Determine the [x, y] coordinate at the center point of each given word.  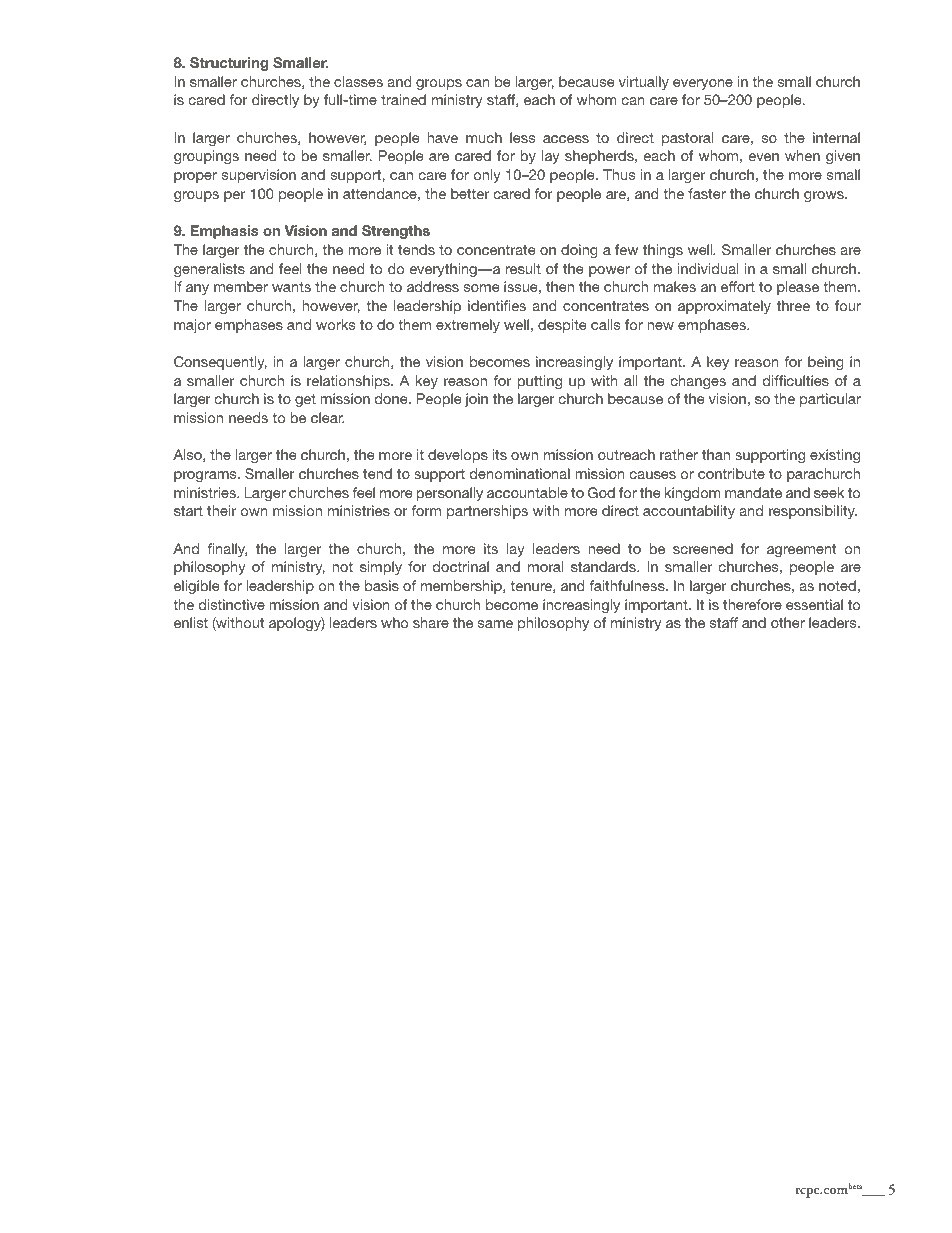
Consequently [220, 363]
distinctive [232, 604]
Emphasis [224, 232]
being [826, 363]
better [470, 193]
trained [403, 99]
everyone [703, 84]
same [495, 624]
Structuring [229, 64]
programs [206, 476]
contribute [731, 473]
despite [562, 326]
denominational [520, 473]
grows [825, 196]
